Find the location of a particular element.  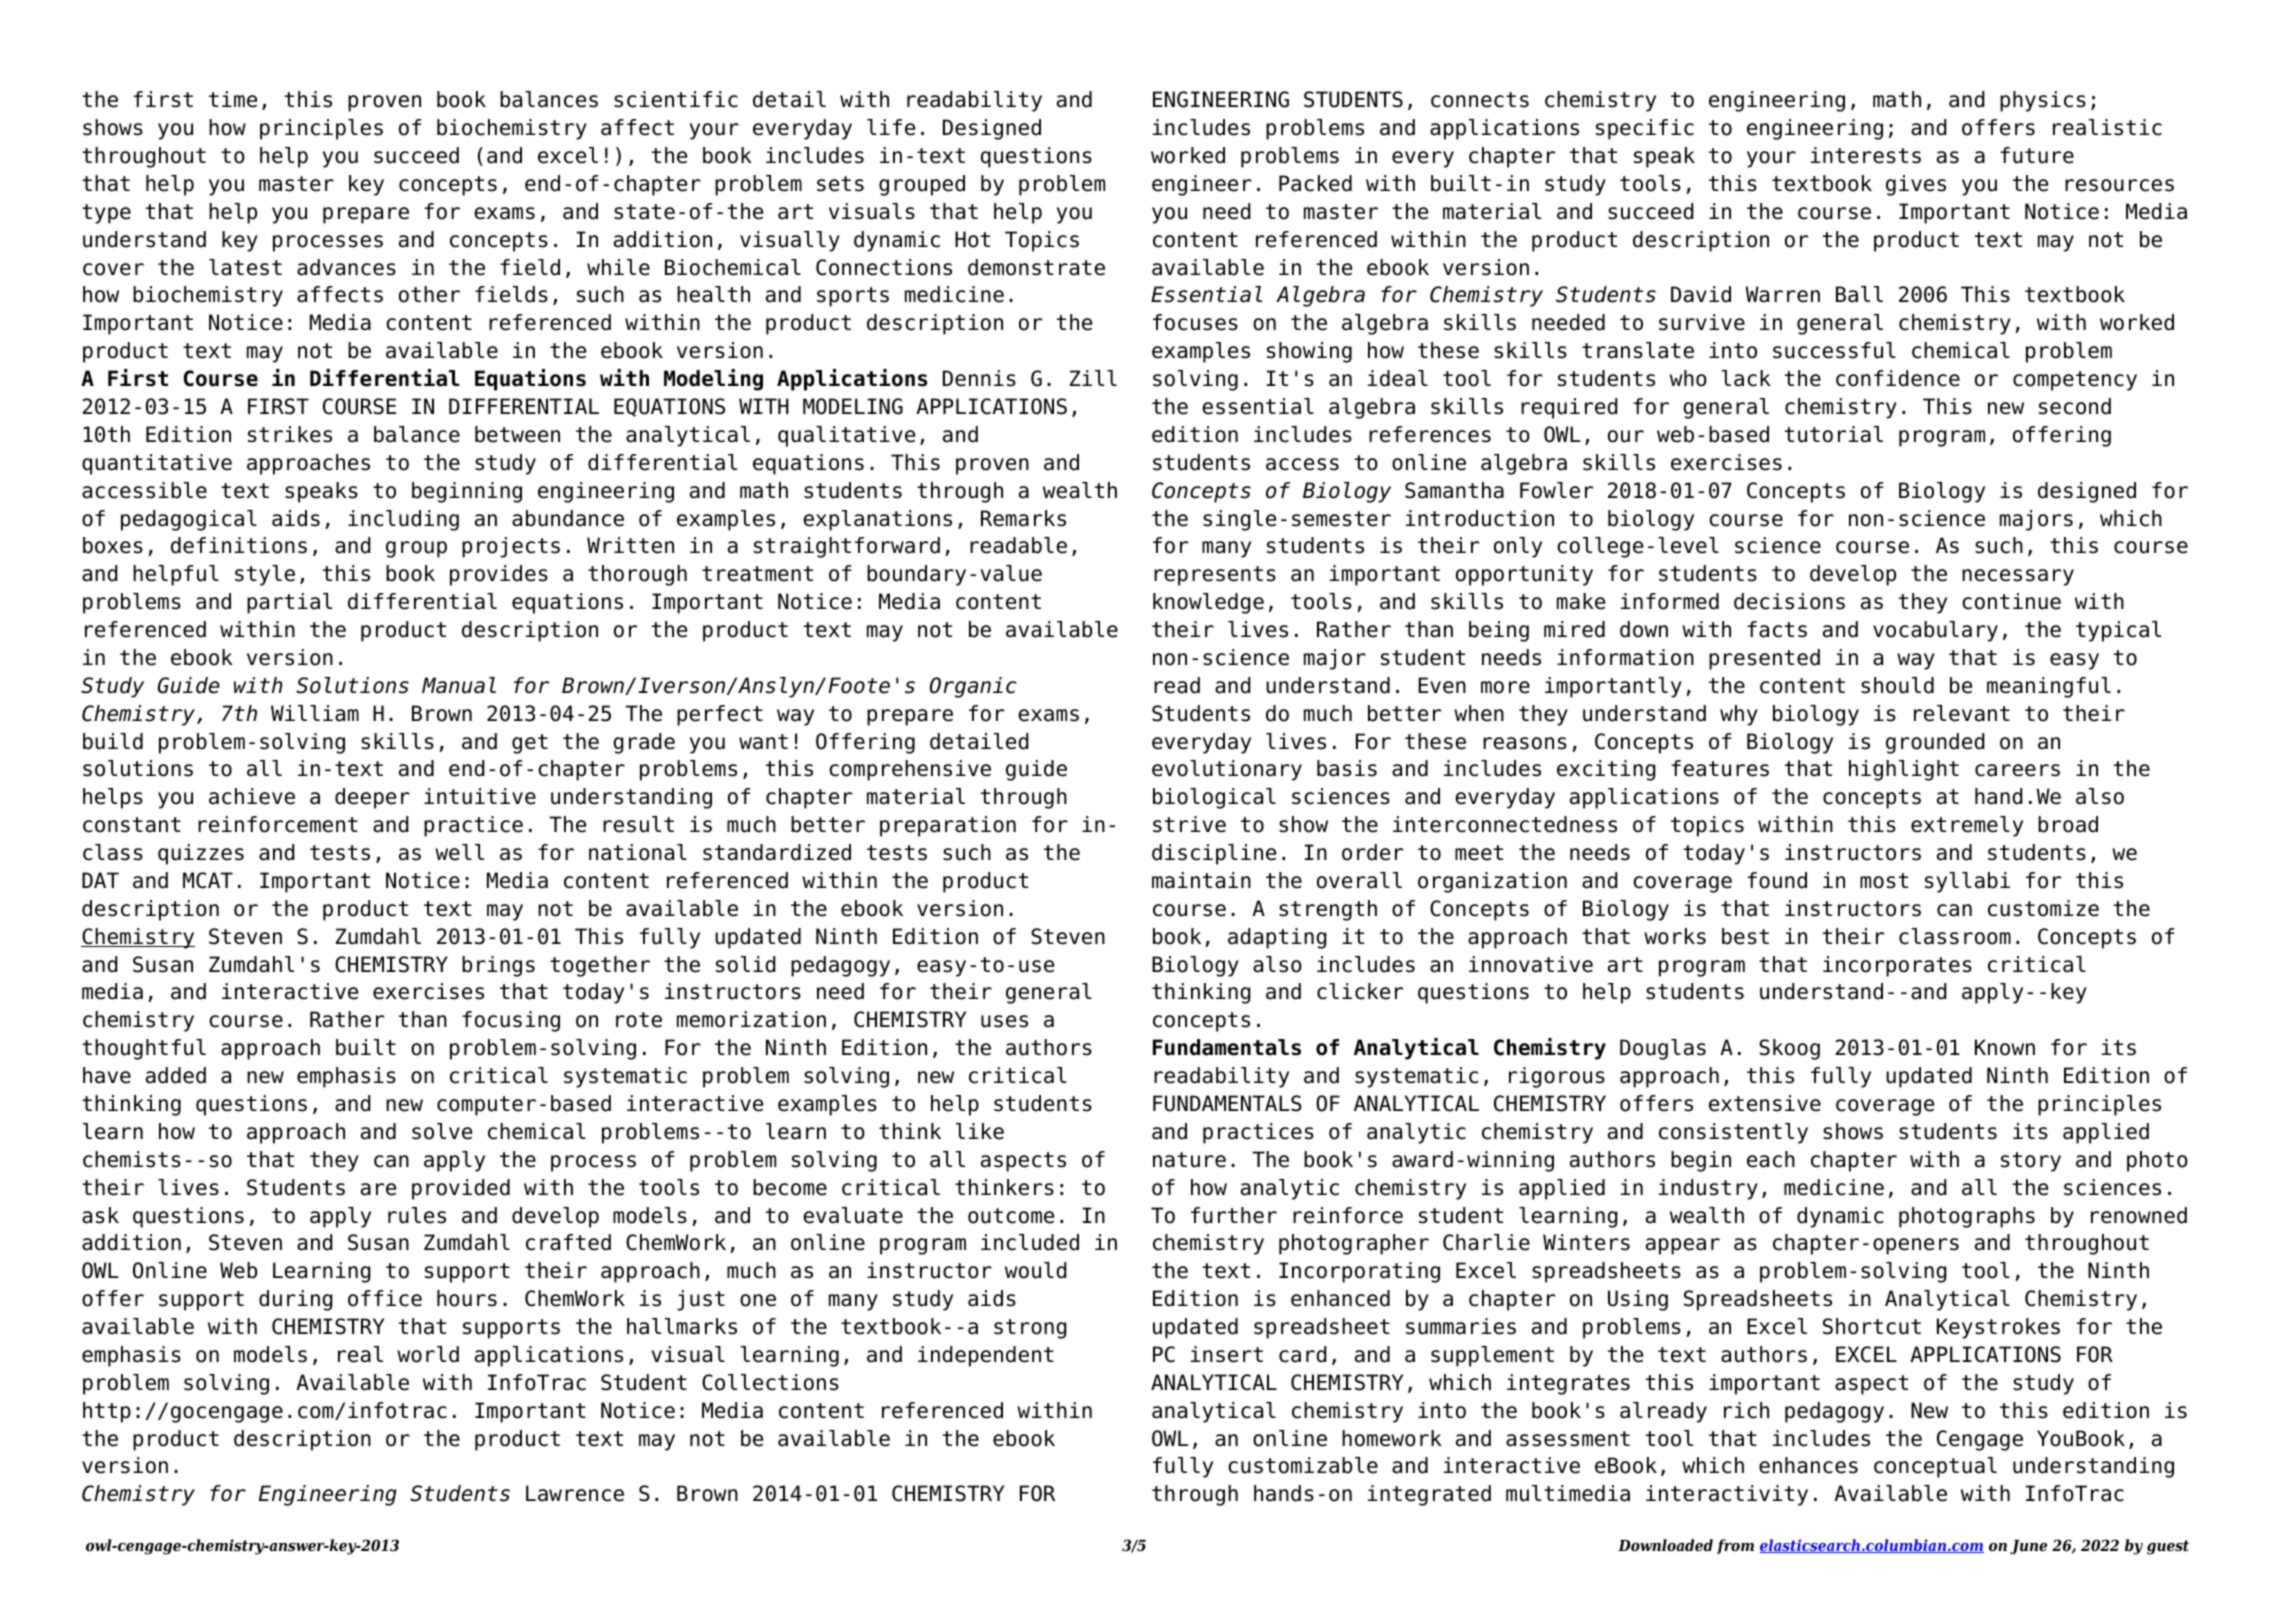

solve is located at coordinates (442, 1131).
